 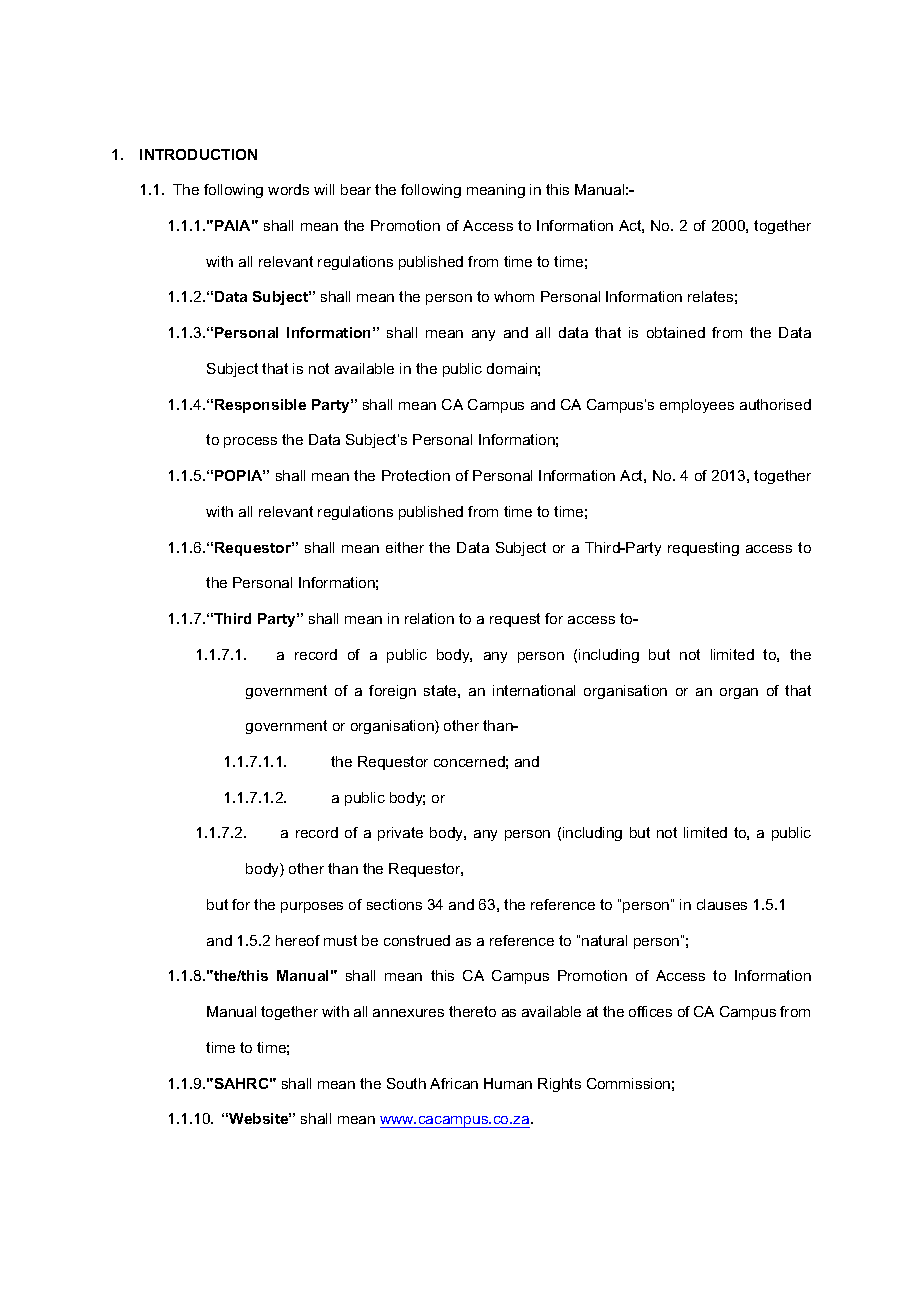 I want to click on bear, so click(x=356, y=189).
